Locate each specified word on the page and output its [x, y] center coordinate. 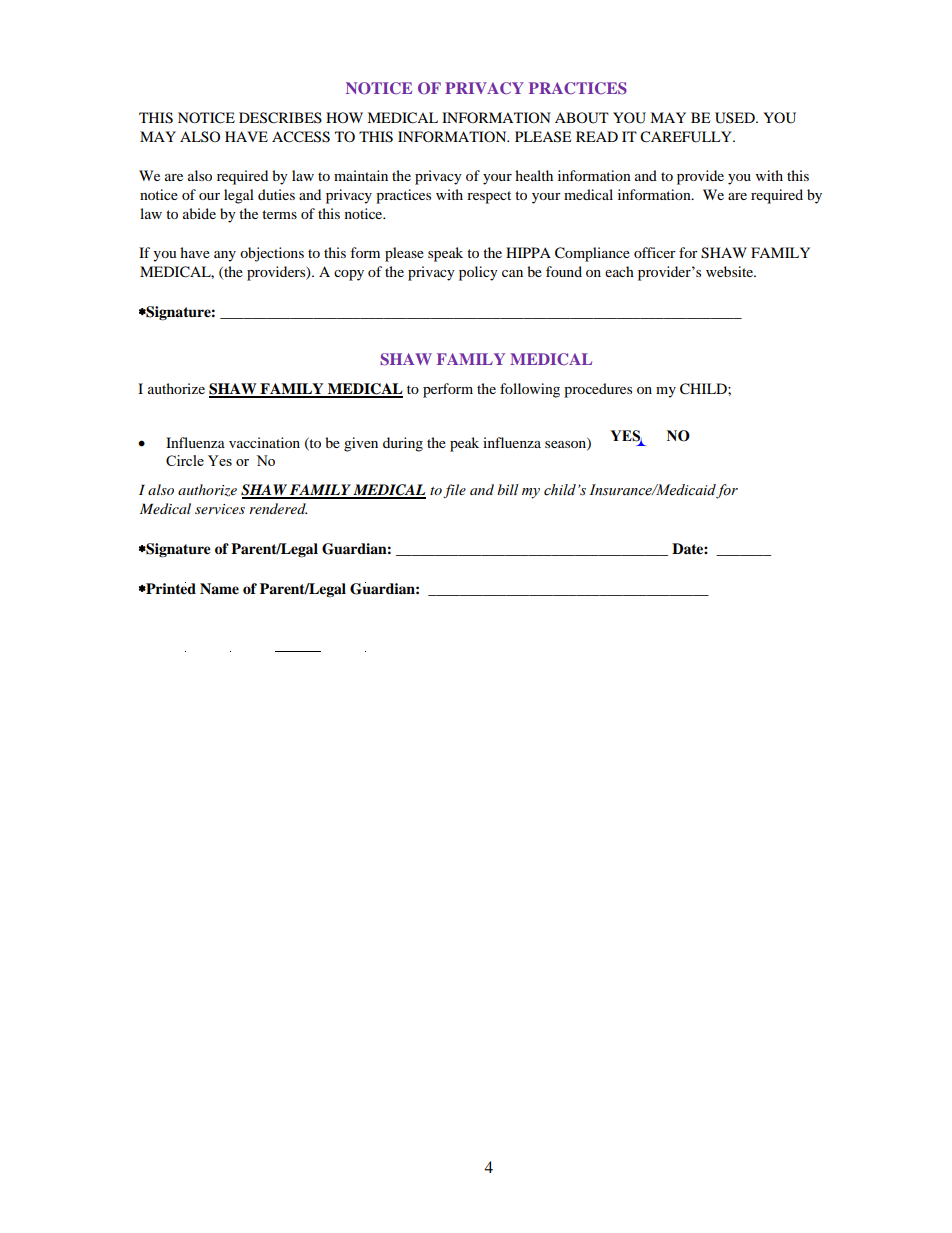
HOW [344, 117]
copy [349, 275]
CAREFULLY [687, 137]
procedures [598, 390]
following [530, 390]
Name [219, 589]
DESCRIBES [280, 118]
